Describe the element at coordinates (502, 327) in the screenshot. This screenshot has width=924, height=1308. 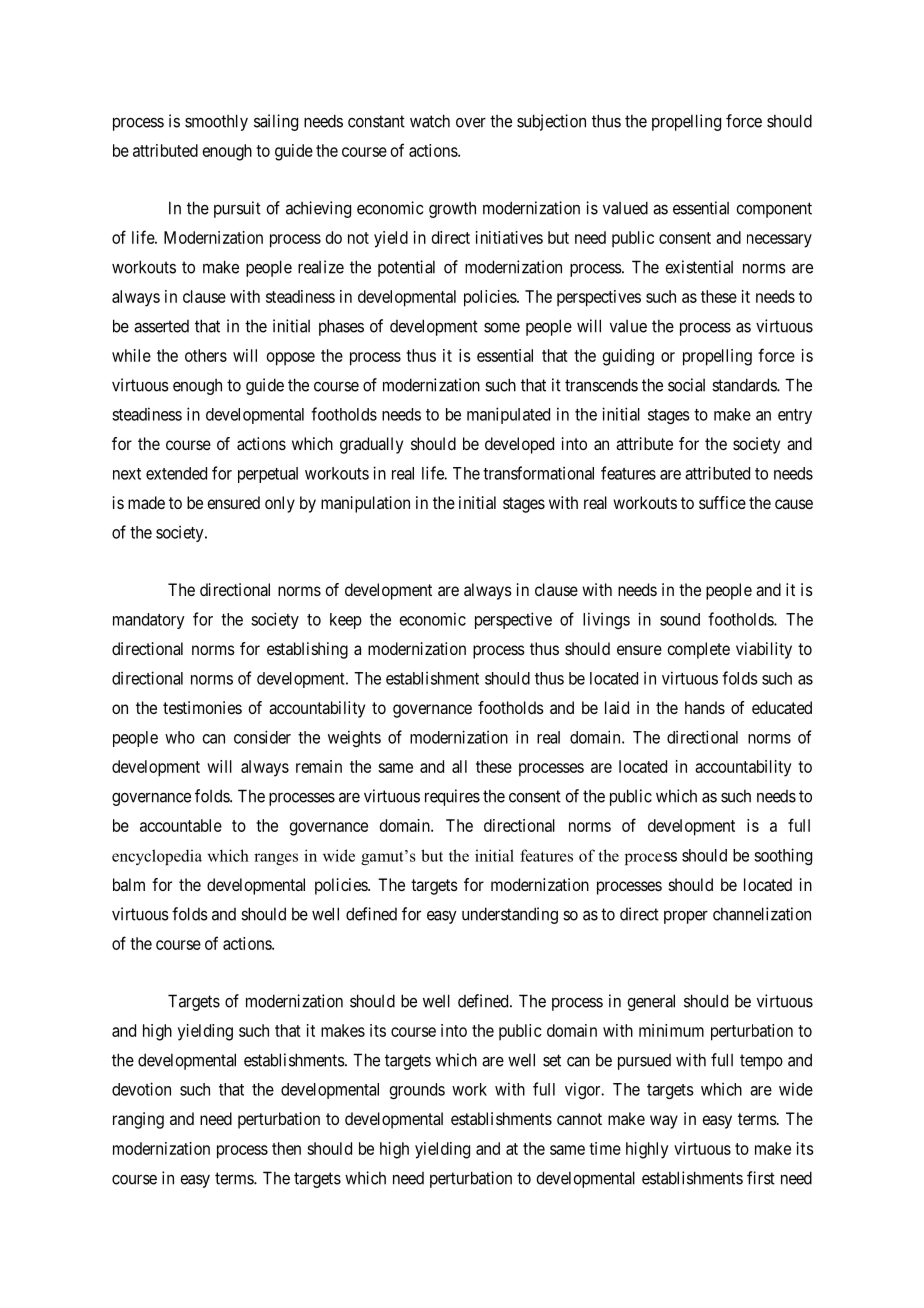
I see `some` at that location.
